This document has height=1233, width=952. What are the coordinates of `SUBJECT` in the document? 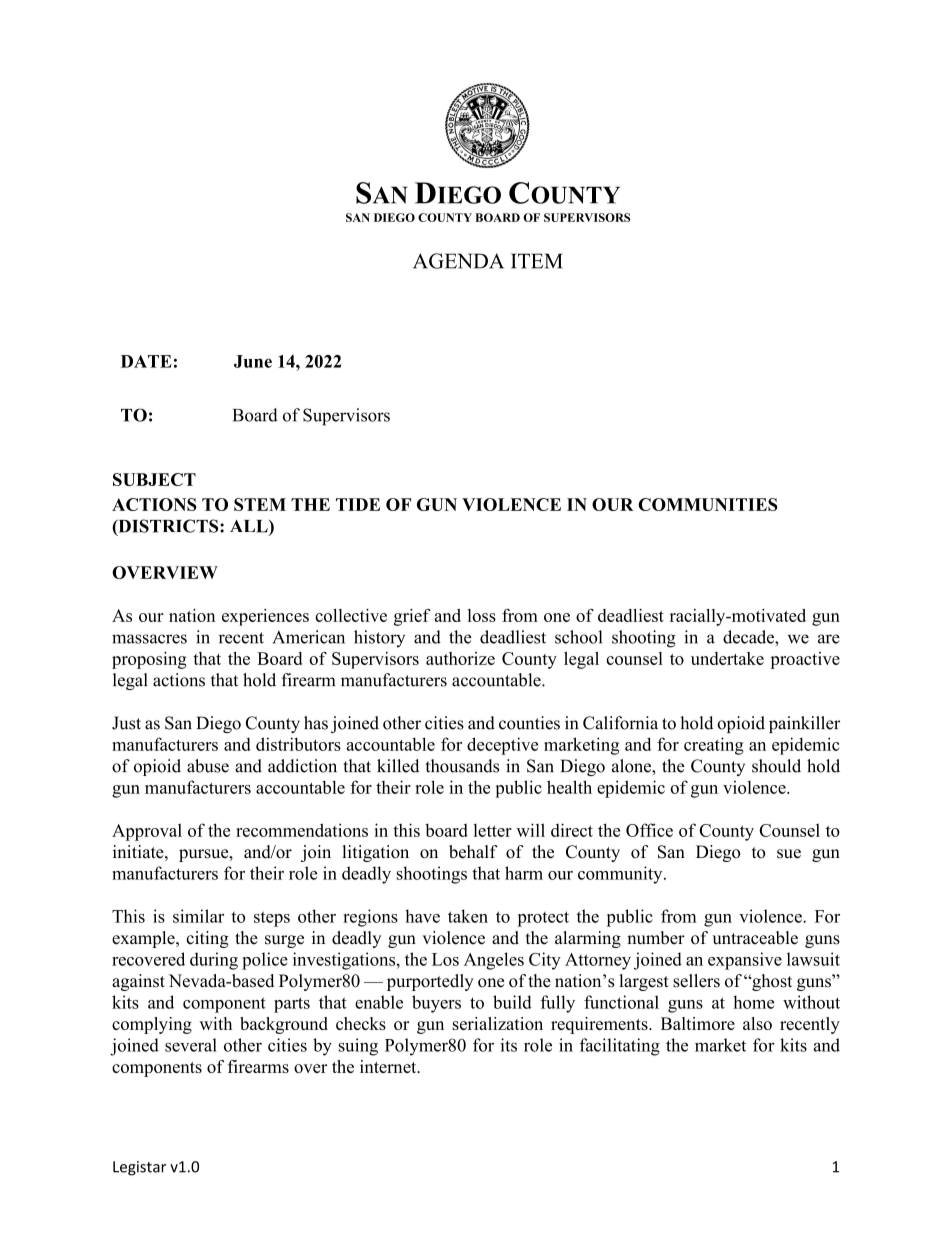 It's located at (154, 479).
